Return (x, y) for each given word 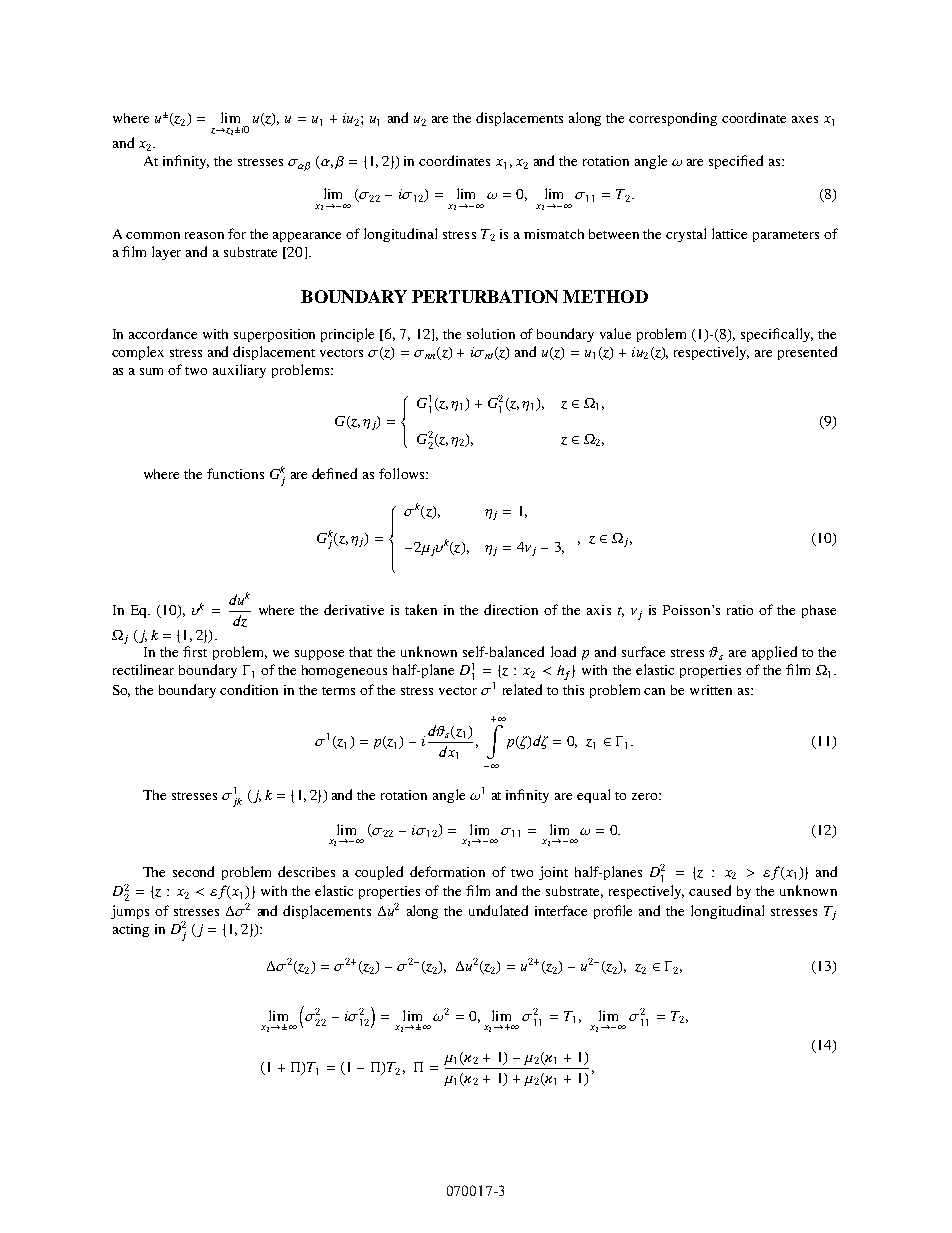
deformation (447, 871)
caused (710, 890)
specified (736, 162)
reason (204, 235)
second (193, 871)
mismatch (554, 234)
